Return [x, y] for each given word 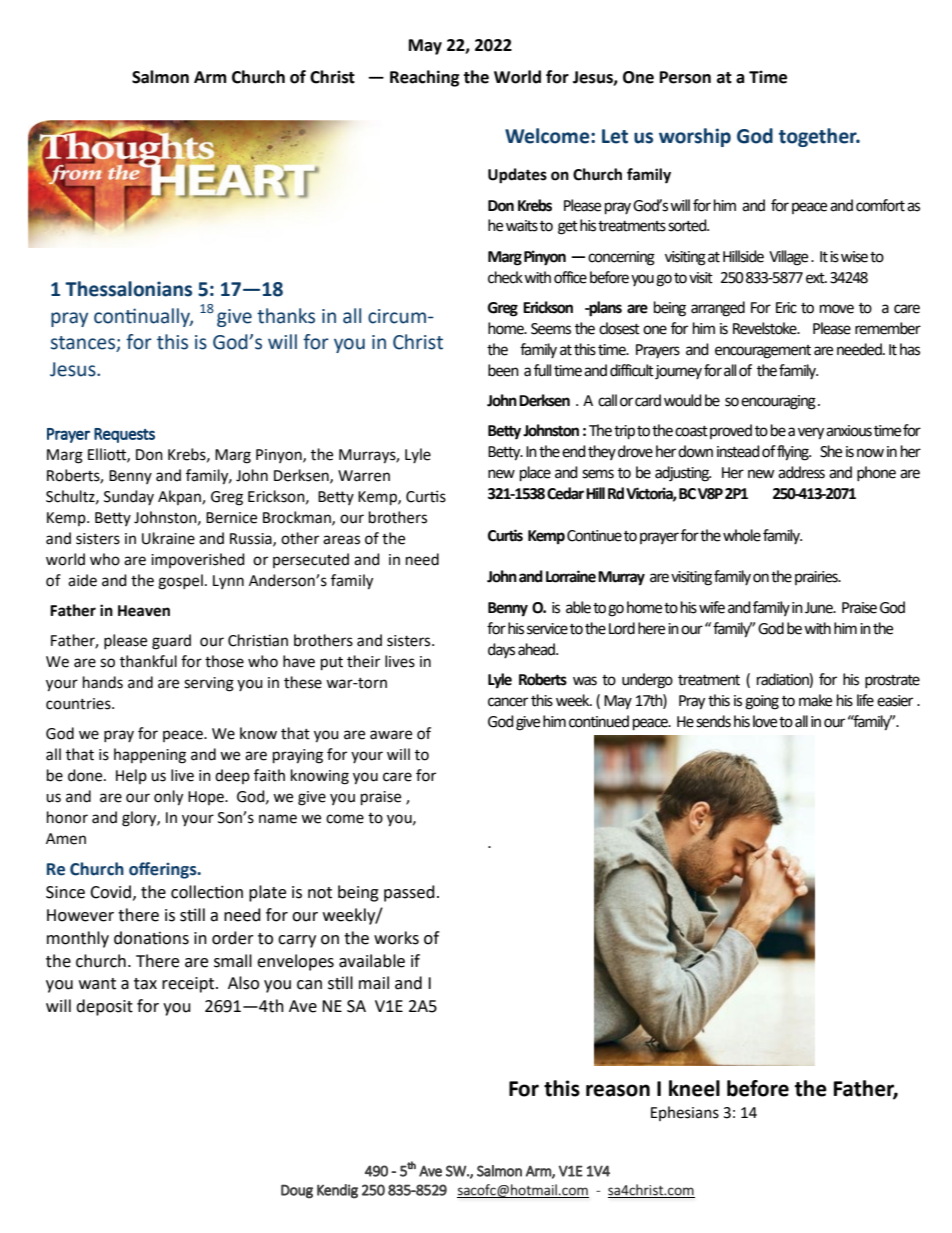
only [168, 798]
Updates [517, 176]
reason [618, 1090]
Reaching [425, 78]
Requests [124, 435]
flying [794, 453]
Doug [297, 1191]
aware [391, 735]
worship [695, 137]
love [765, 721]
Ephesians [685, 1113]
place [535, 474]
